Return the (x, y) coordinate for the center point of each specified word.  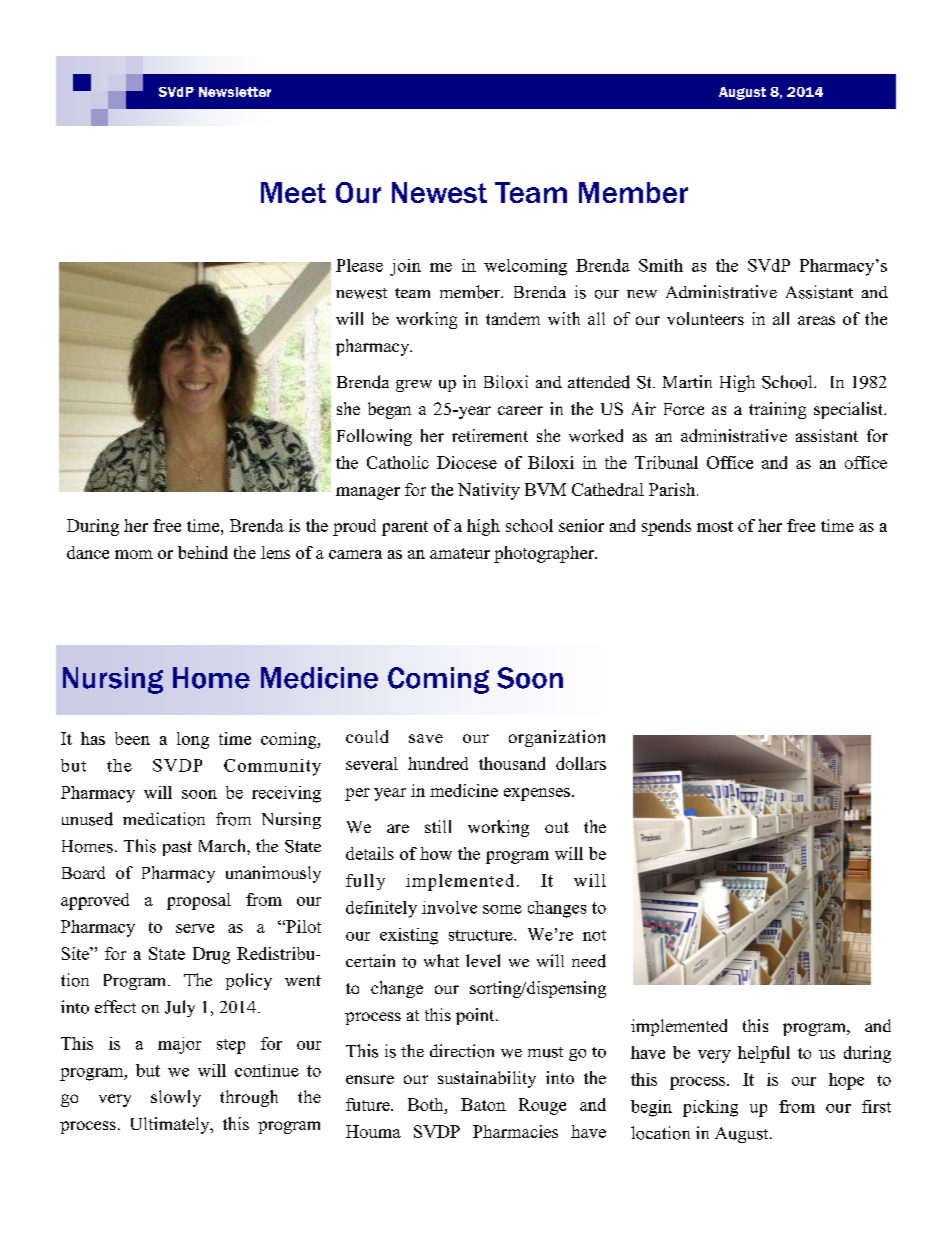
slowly (176, 1098)
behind (203, 552)
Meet (293, 192)
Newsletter (235, 92)
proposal (199, 901)
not (594, 935)
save (426, 738)
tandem (513, 318)
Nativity (489, 491)
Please (359, 265)
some (502, 909)
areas (816, 320)
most (715, 526)
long (193, 740)
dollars (581, 763)
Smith (661, 265)
